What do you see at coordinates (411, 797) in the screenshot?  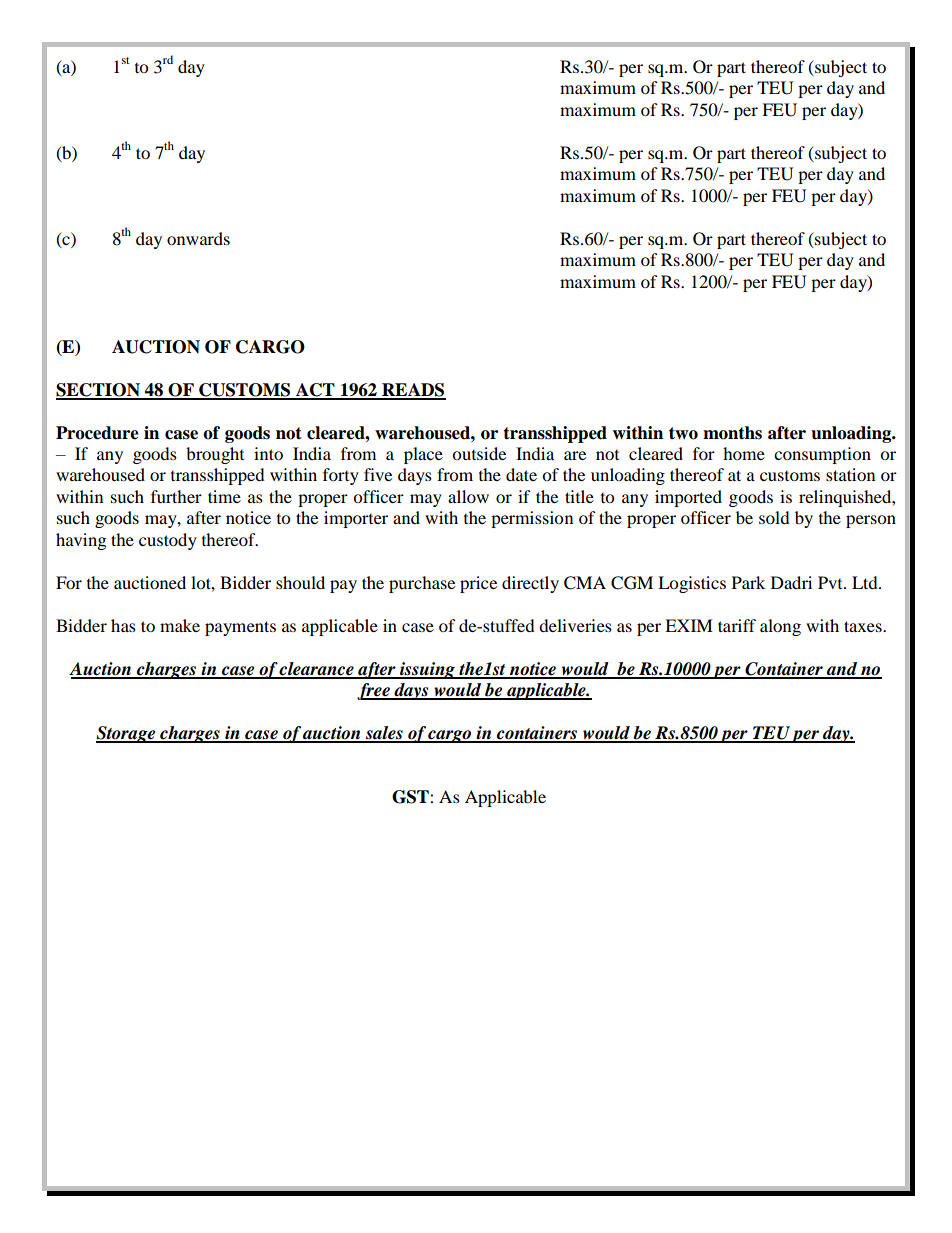 I see `GST` at bounding box center [411, 797].
